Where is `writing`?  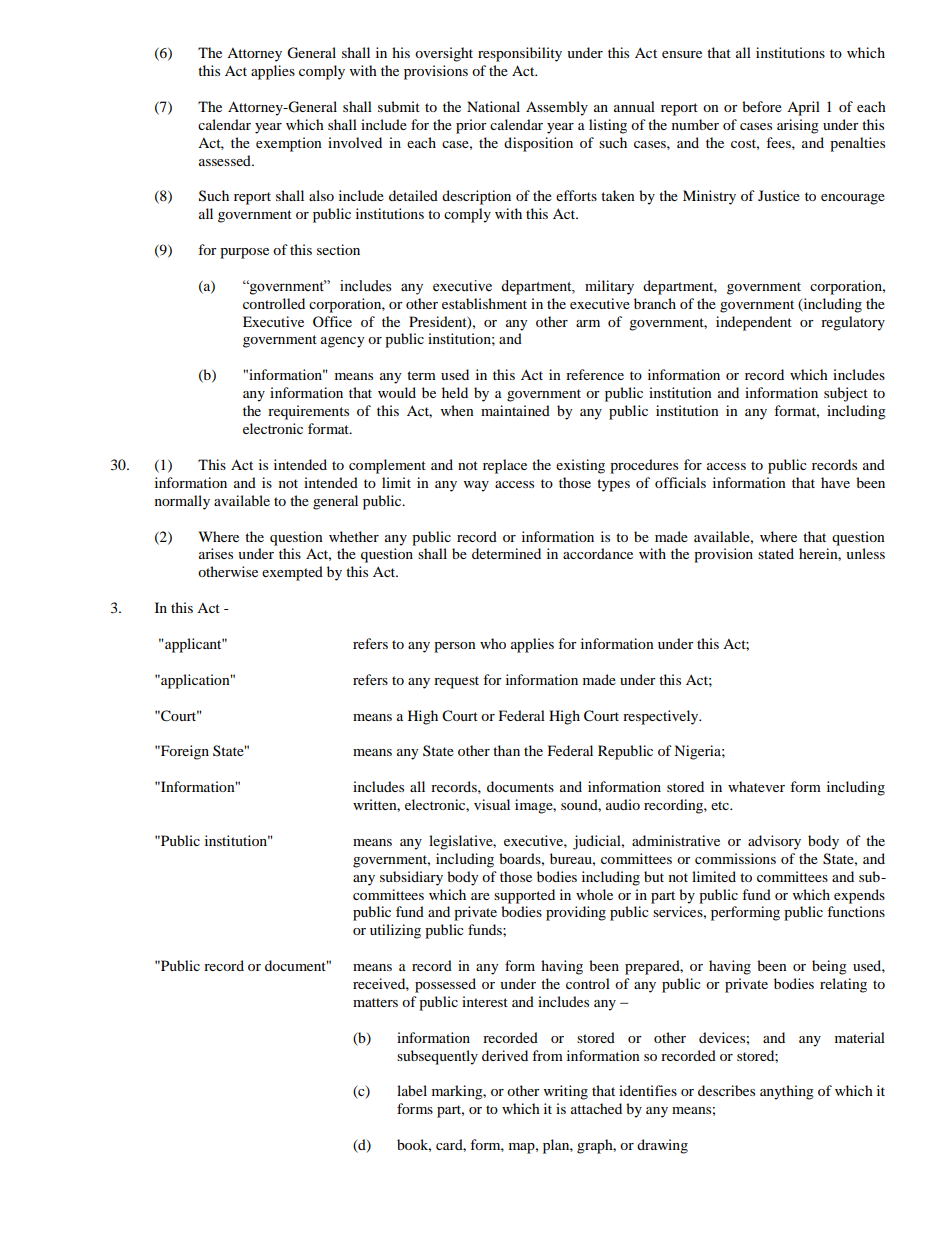
writing is located at coordinates (566, 1092).
